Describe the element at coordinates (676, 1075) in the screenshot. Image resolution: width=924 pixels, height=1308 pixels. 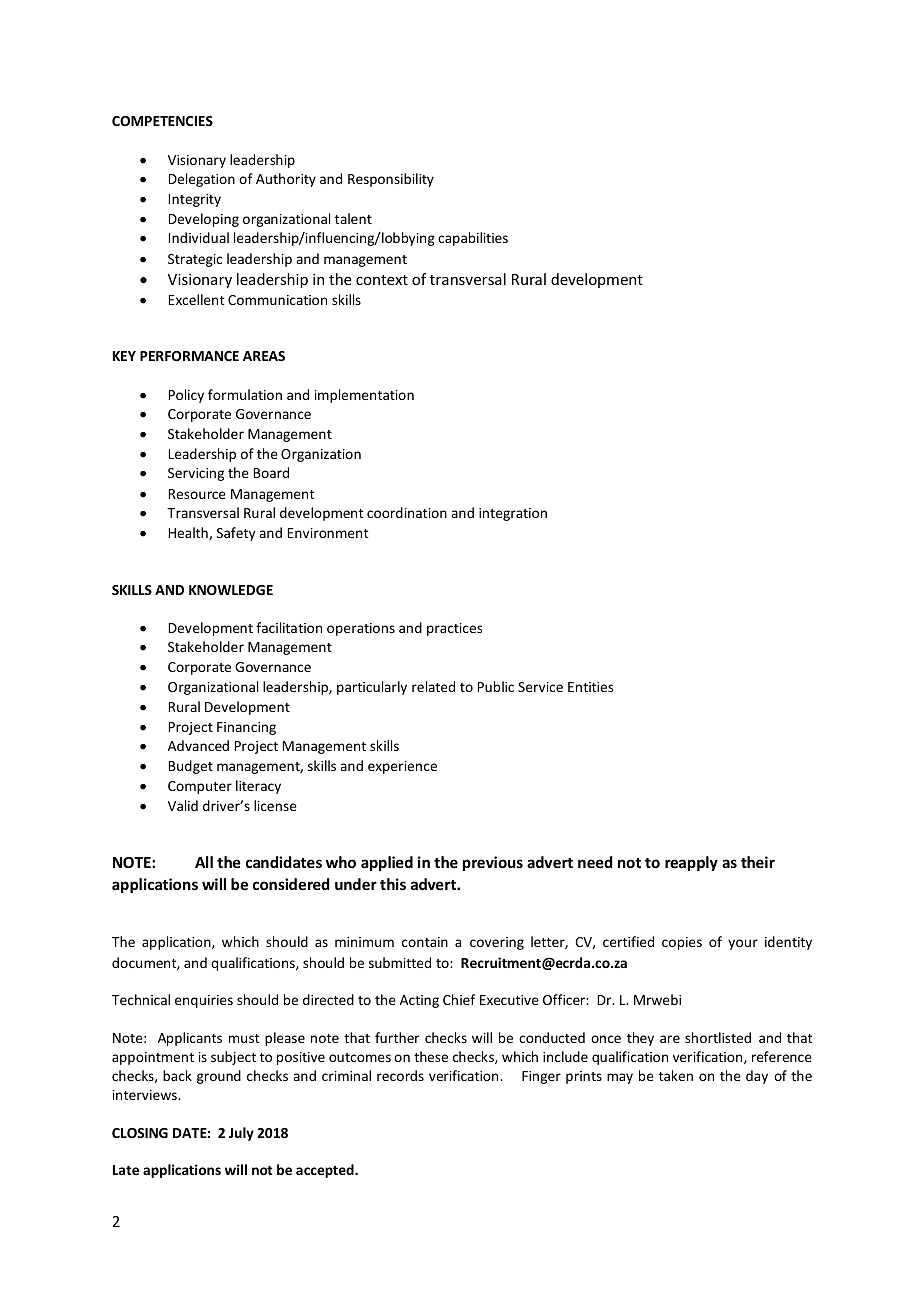
I see `taken` at that location.
